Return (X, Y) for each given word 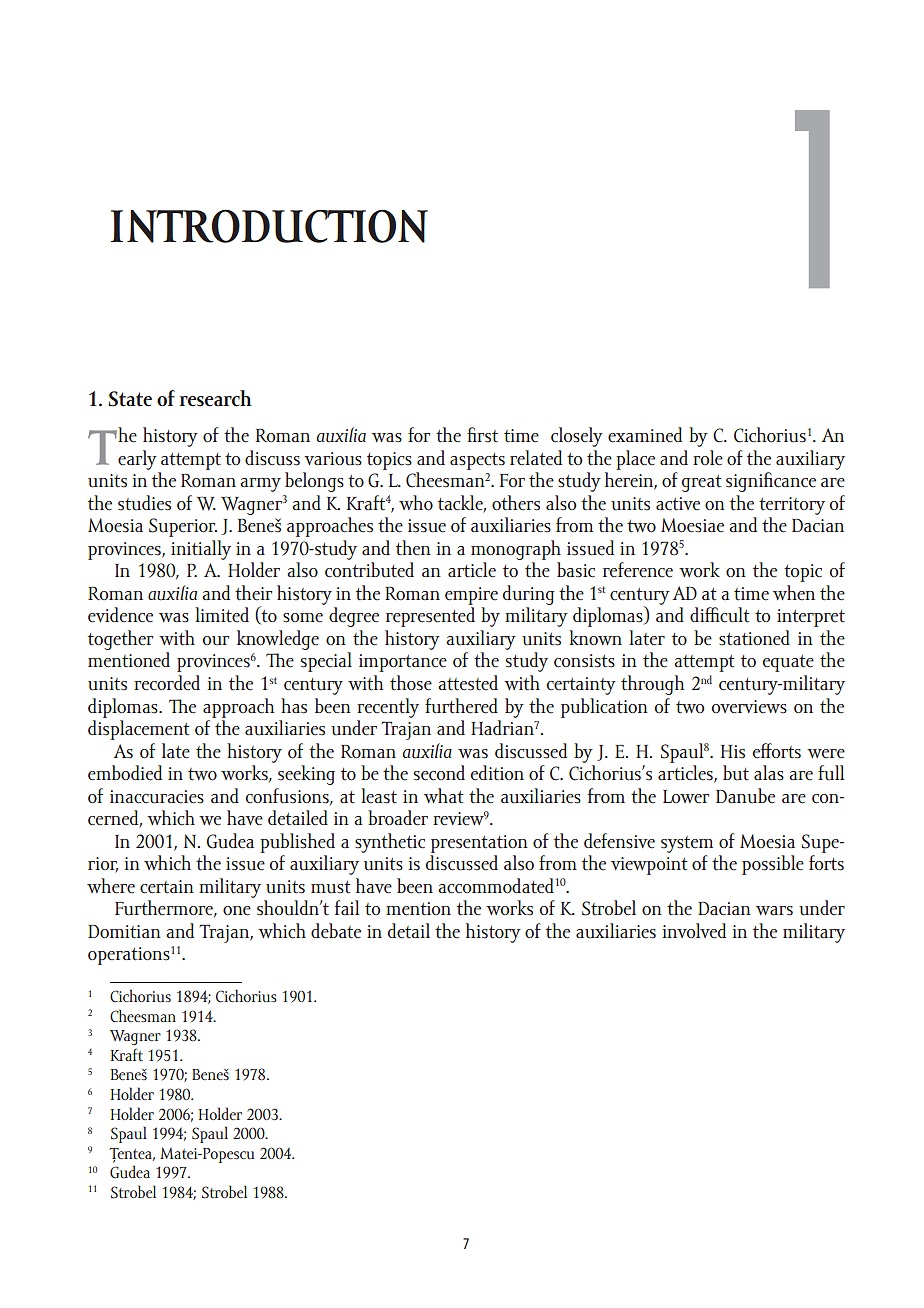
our (215, 641)
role (708, 458)
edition (497, 773)
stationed (754, 638)
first (482, 435)
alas (769, 773)
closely (577, 437)
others (516, 503)
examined (645, 435)
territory (792, 506)
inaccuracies (157, 797)
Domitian (124, 931)
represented (430, 617)
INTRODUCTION (269, 226)
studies (144, 503)
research (216, 398)
